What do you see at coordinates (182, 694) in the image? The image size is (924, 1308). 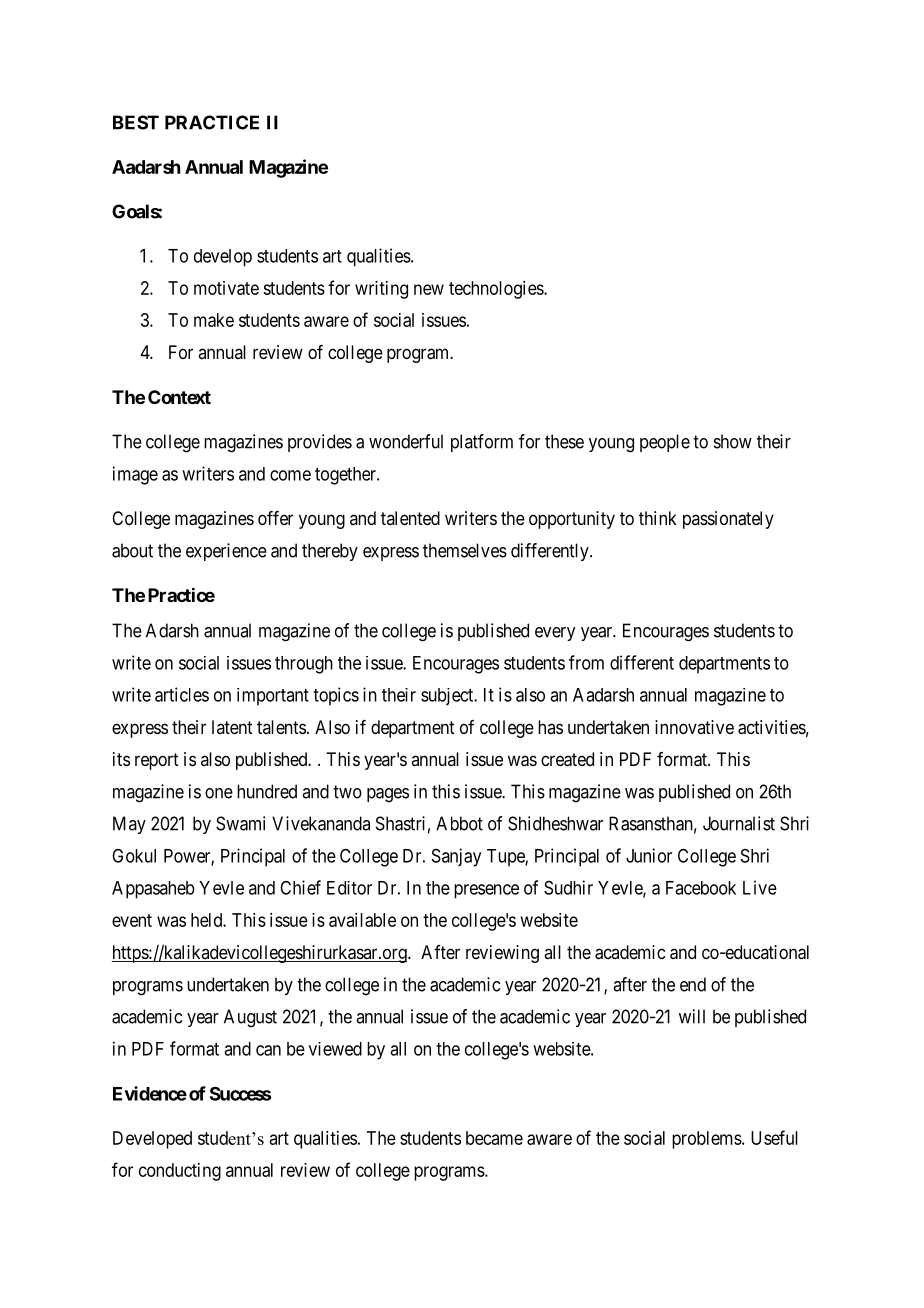 I see `articles` at bounding box center [182, 694].
